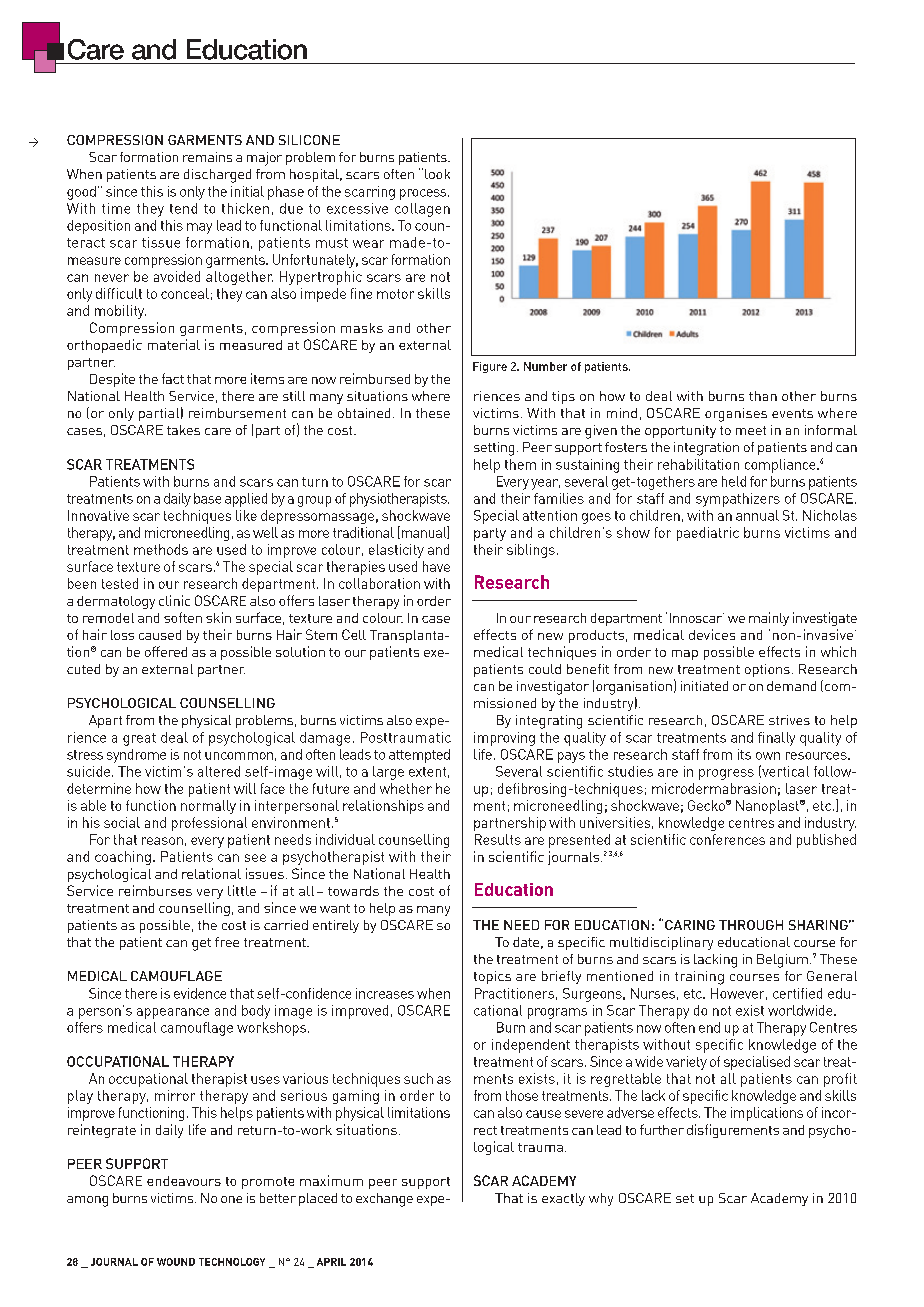 Image resolution: width=924 pixels, height=1307 pixels. What do you see at coordinates (176, 1262) in the page?
I see `WOUND` at bounding box center [176, 1262].
